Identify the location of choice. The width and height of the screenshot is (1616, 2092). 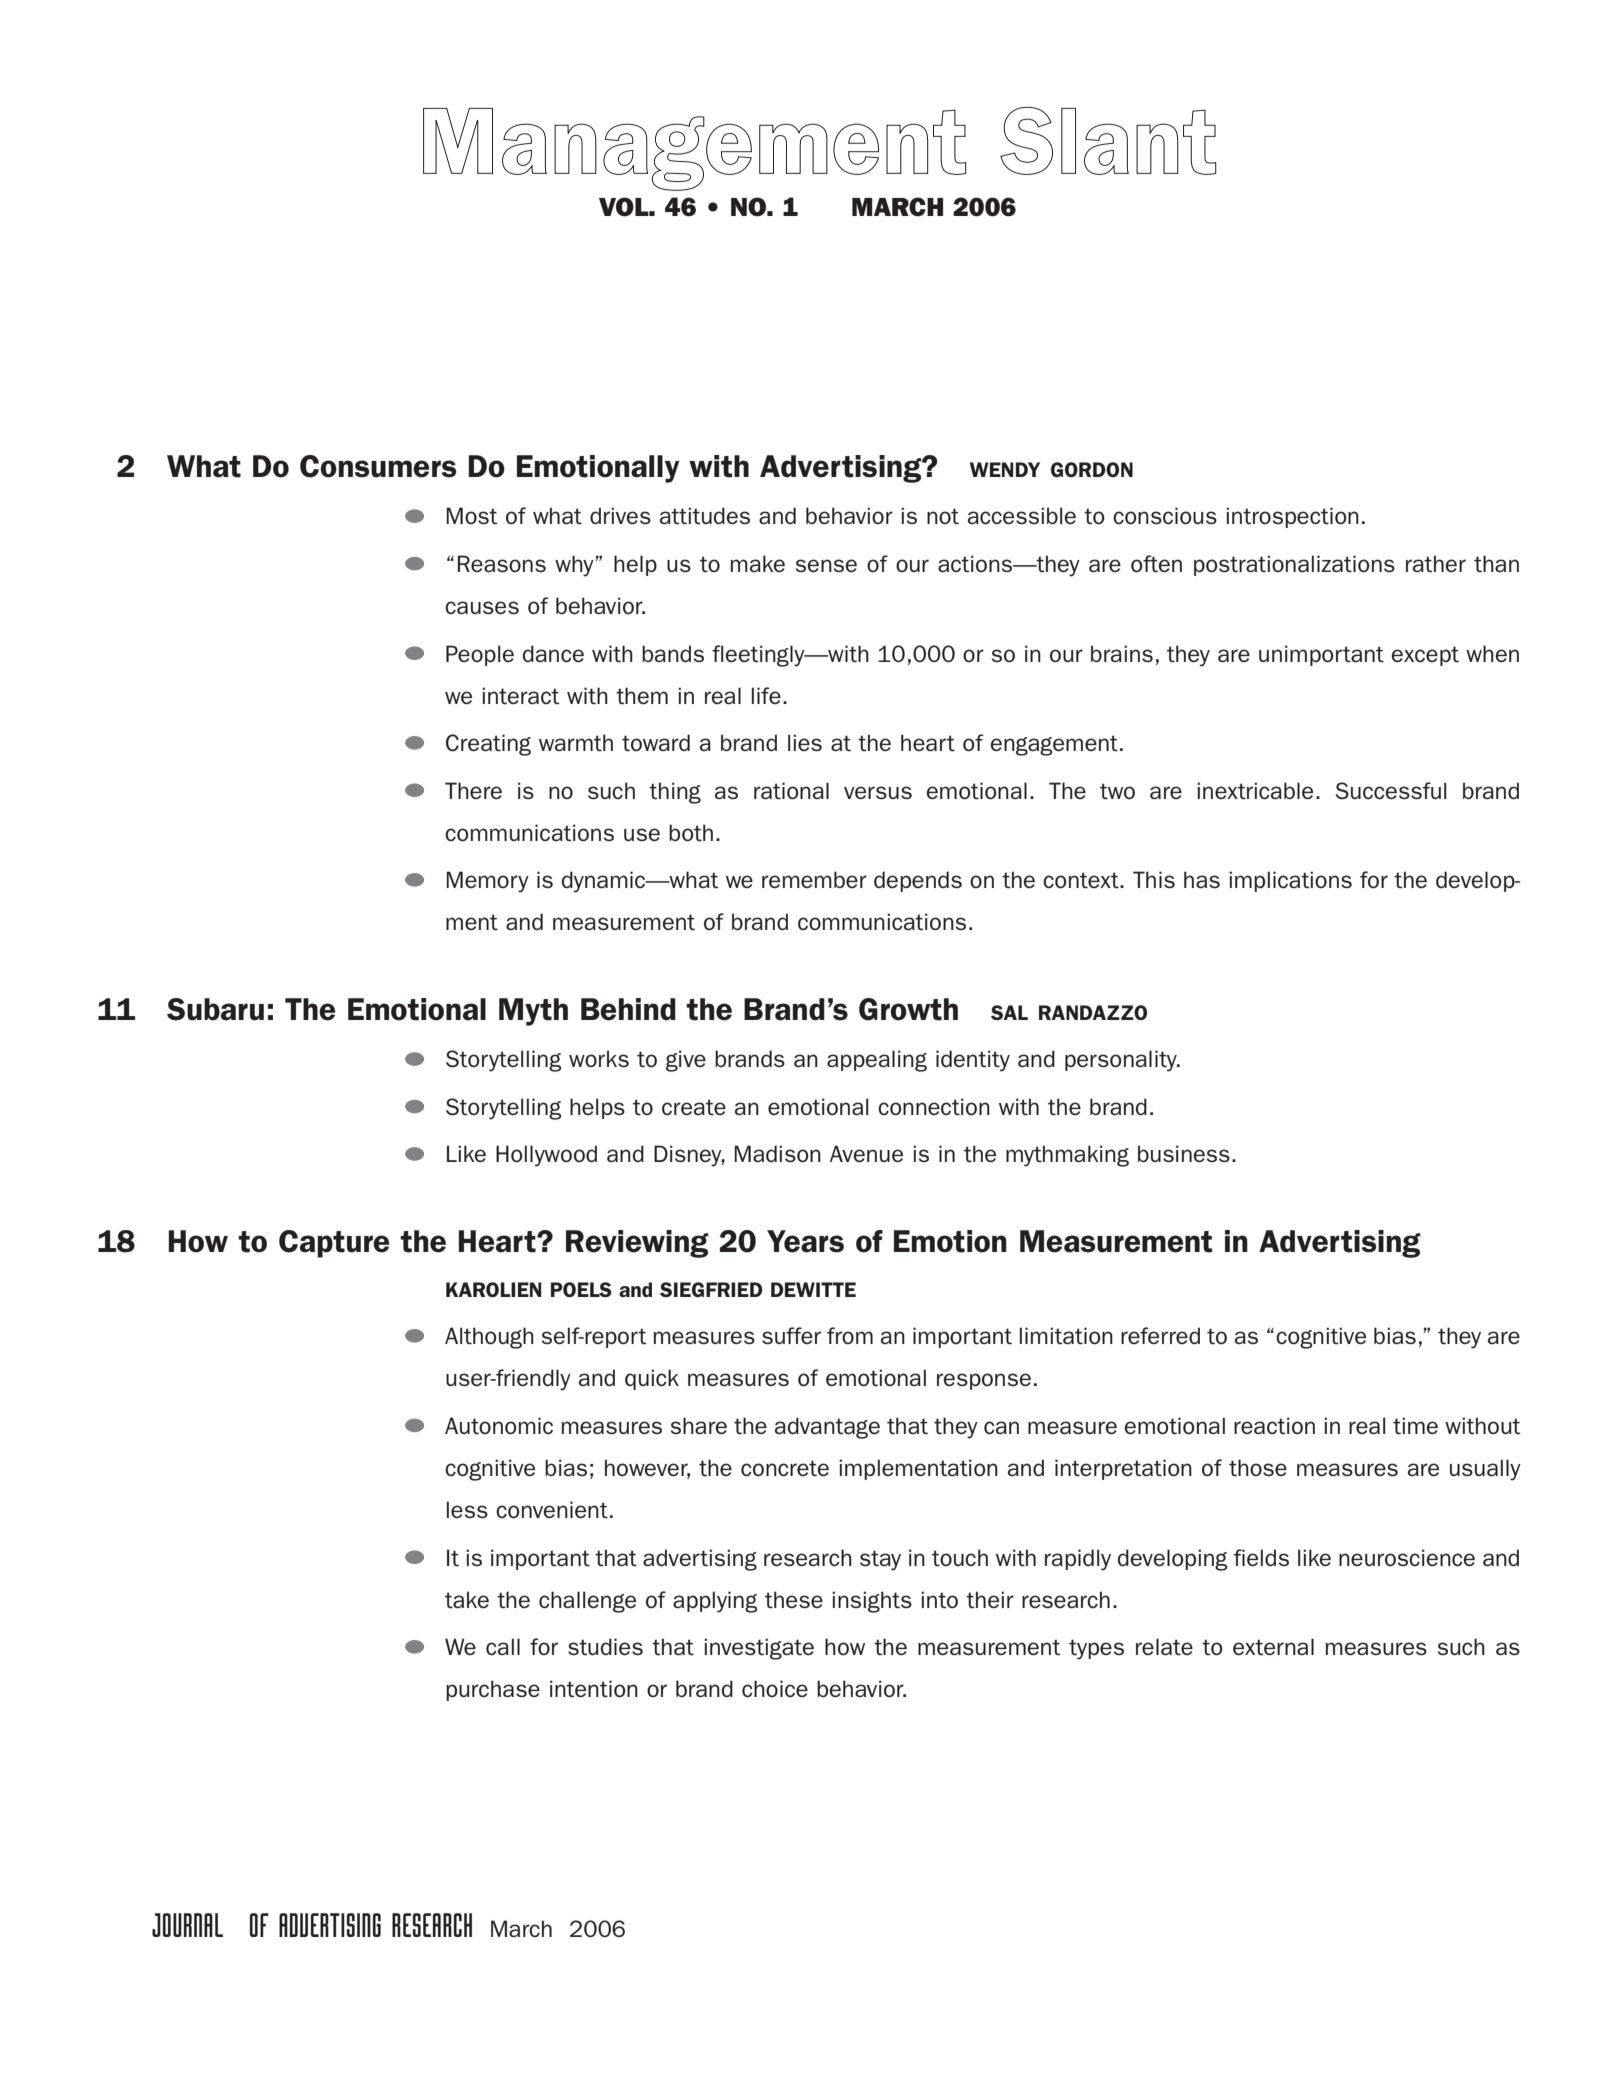
(775, 1689).
